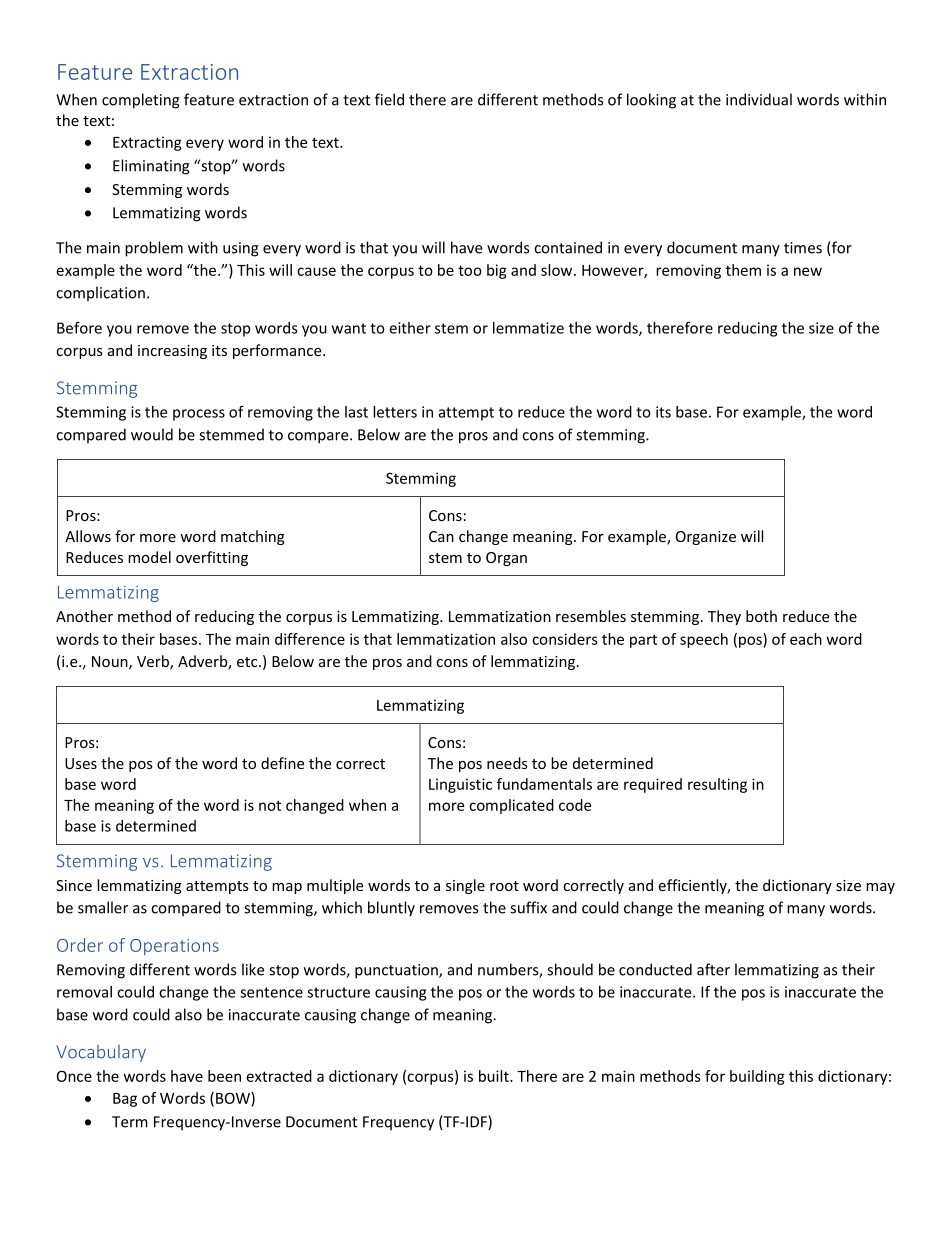  What do you see at coordinates (441, 536) in the image?
I see `Can` at bounding box center [441, 536].
